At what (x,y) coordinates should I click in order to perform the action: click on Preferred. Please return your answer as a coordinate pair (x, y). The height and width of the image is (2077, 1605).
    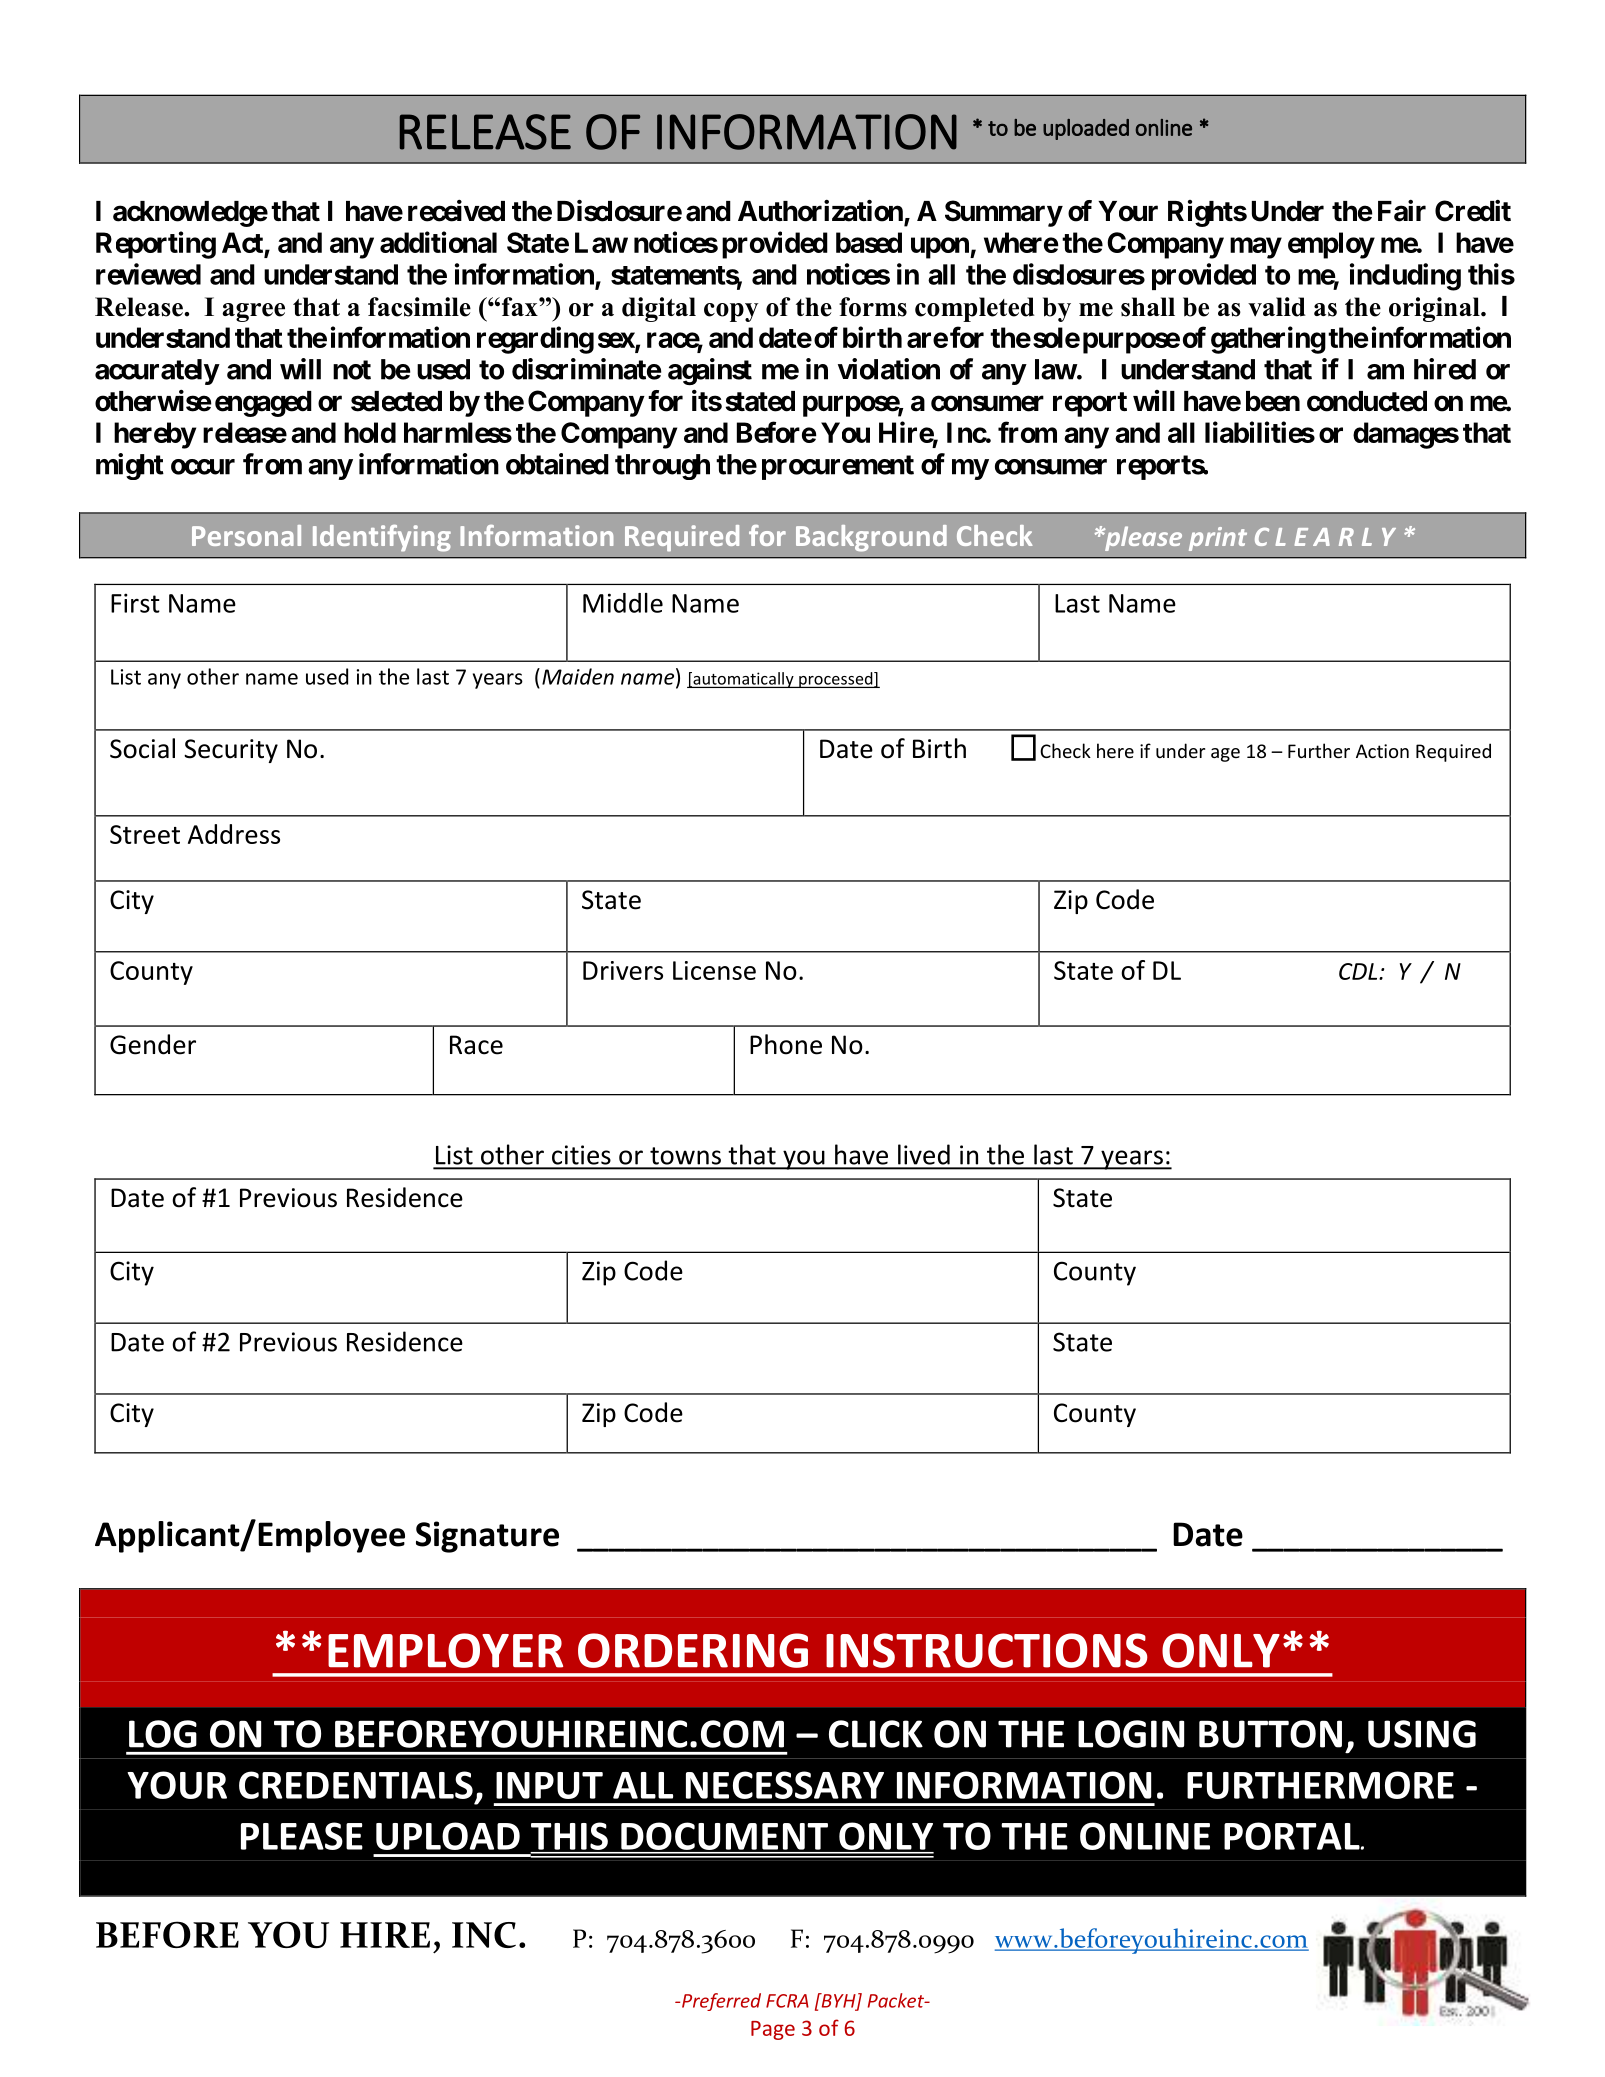
    Looking at the image, I should click on (721, 2002).
